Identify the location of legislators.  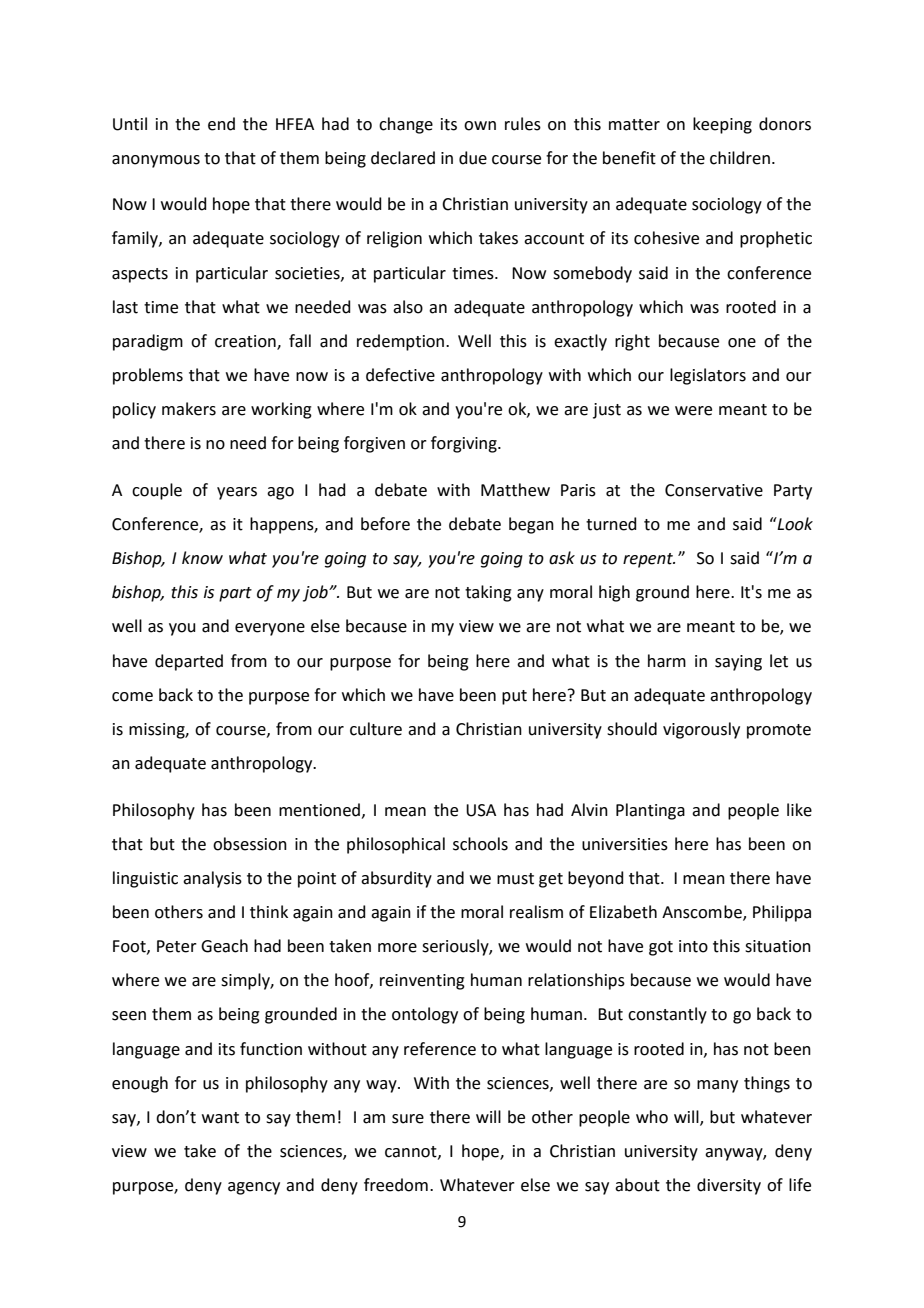
(708, 376).
